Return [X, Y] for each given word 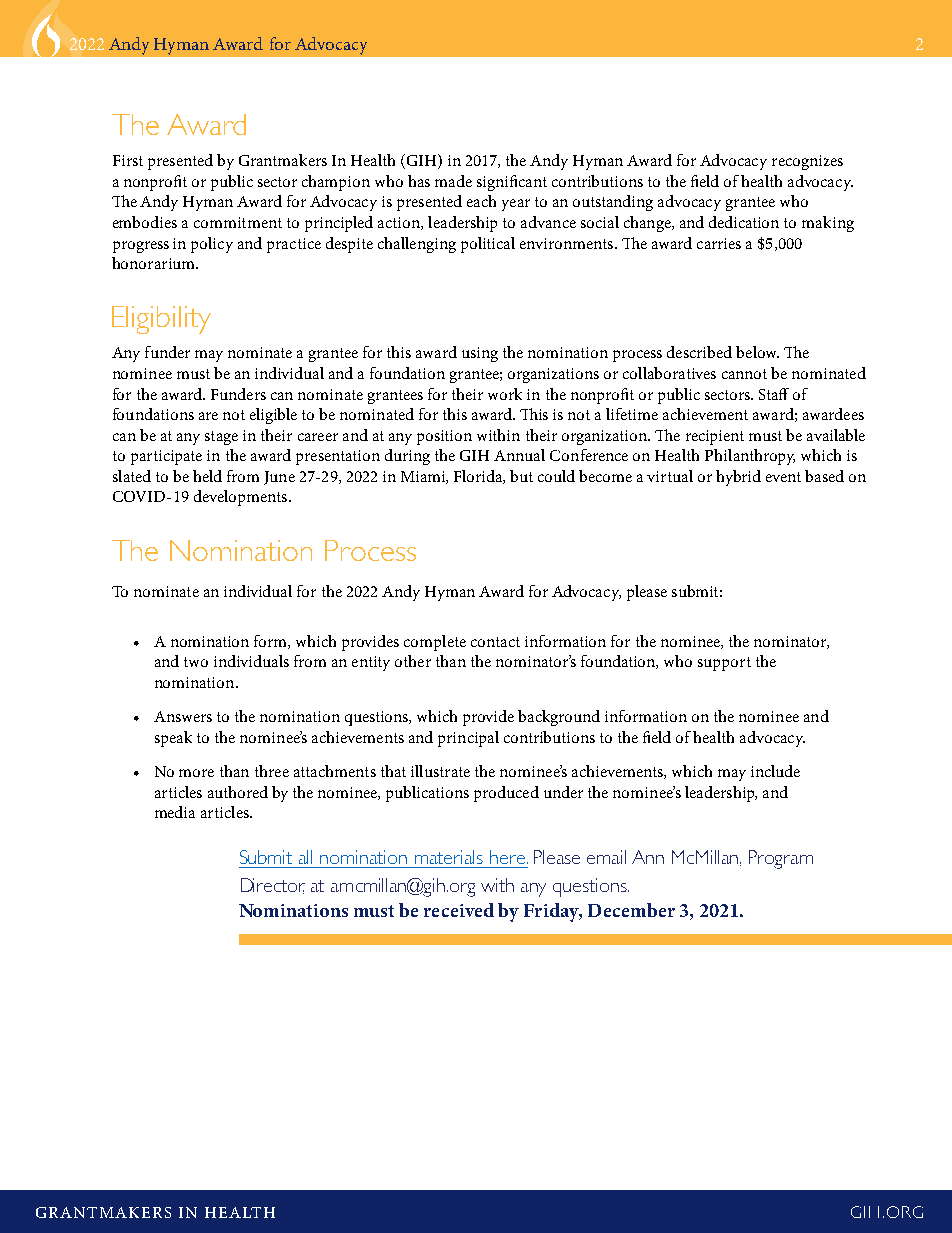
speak [173, 739]
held [207, 476]
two [196, 662]
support [724, 664]
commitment [238, 222]
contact [495, 642]
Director [273, 886]
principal [468, 739]
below [757, 352]
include [775, 771]
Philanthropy [750, 457]
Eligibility [161, 320]
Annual [519, 455]
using [480, 354]
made [453, 181]
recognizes [807, 162]
